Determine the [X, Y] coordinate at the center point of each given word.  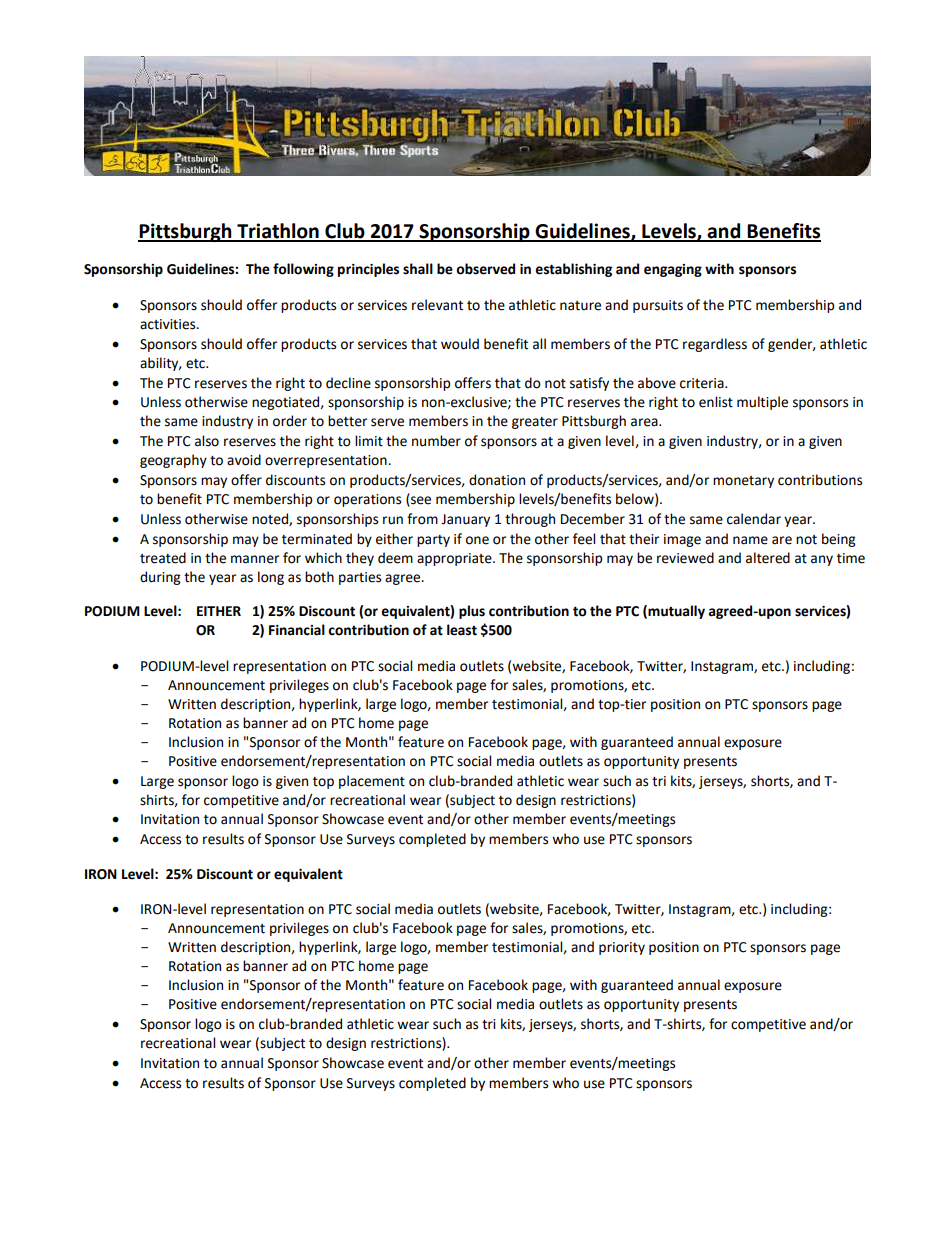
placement [372, 782]
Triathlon [278, 232]
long [271, 578]
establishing [573, 270]
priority [622, 948]
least [462, 630]
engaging [673, 270]
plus [472, 612]
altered [768, 558]
